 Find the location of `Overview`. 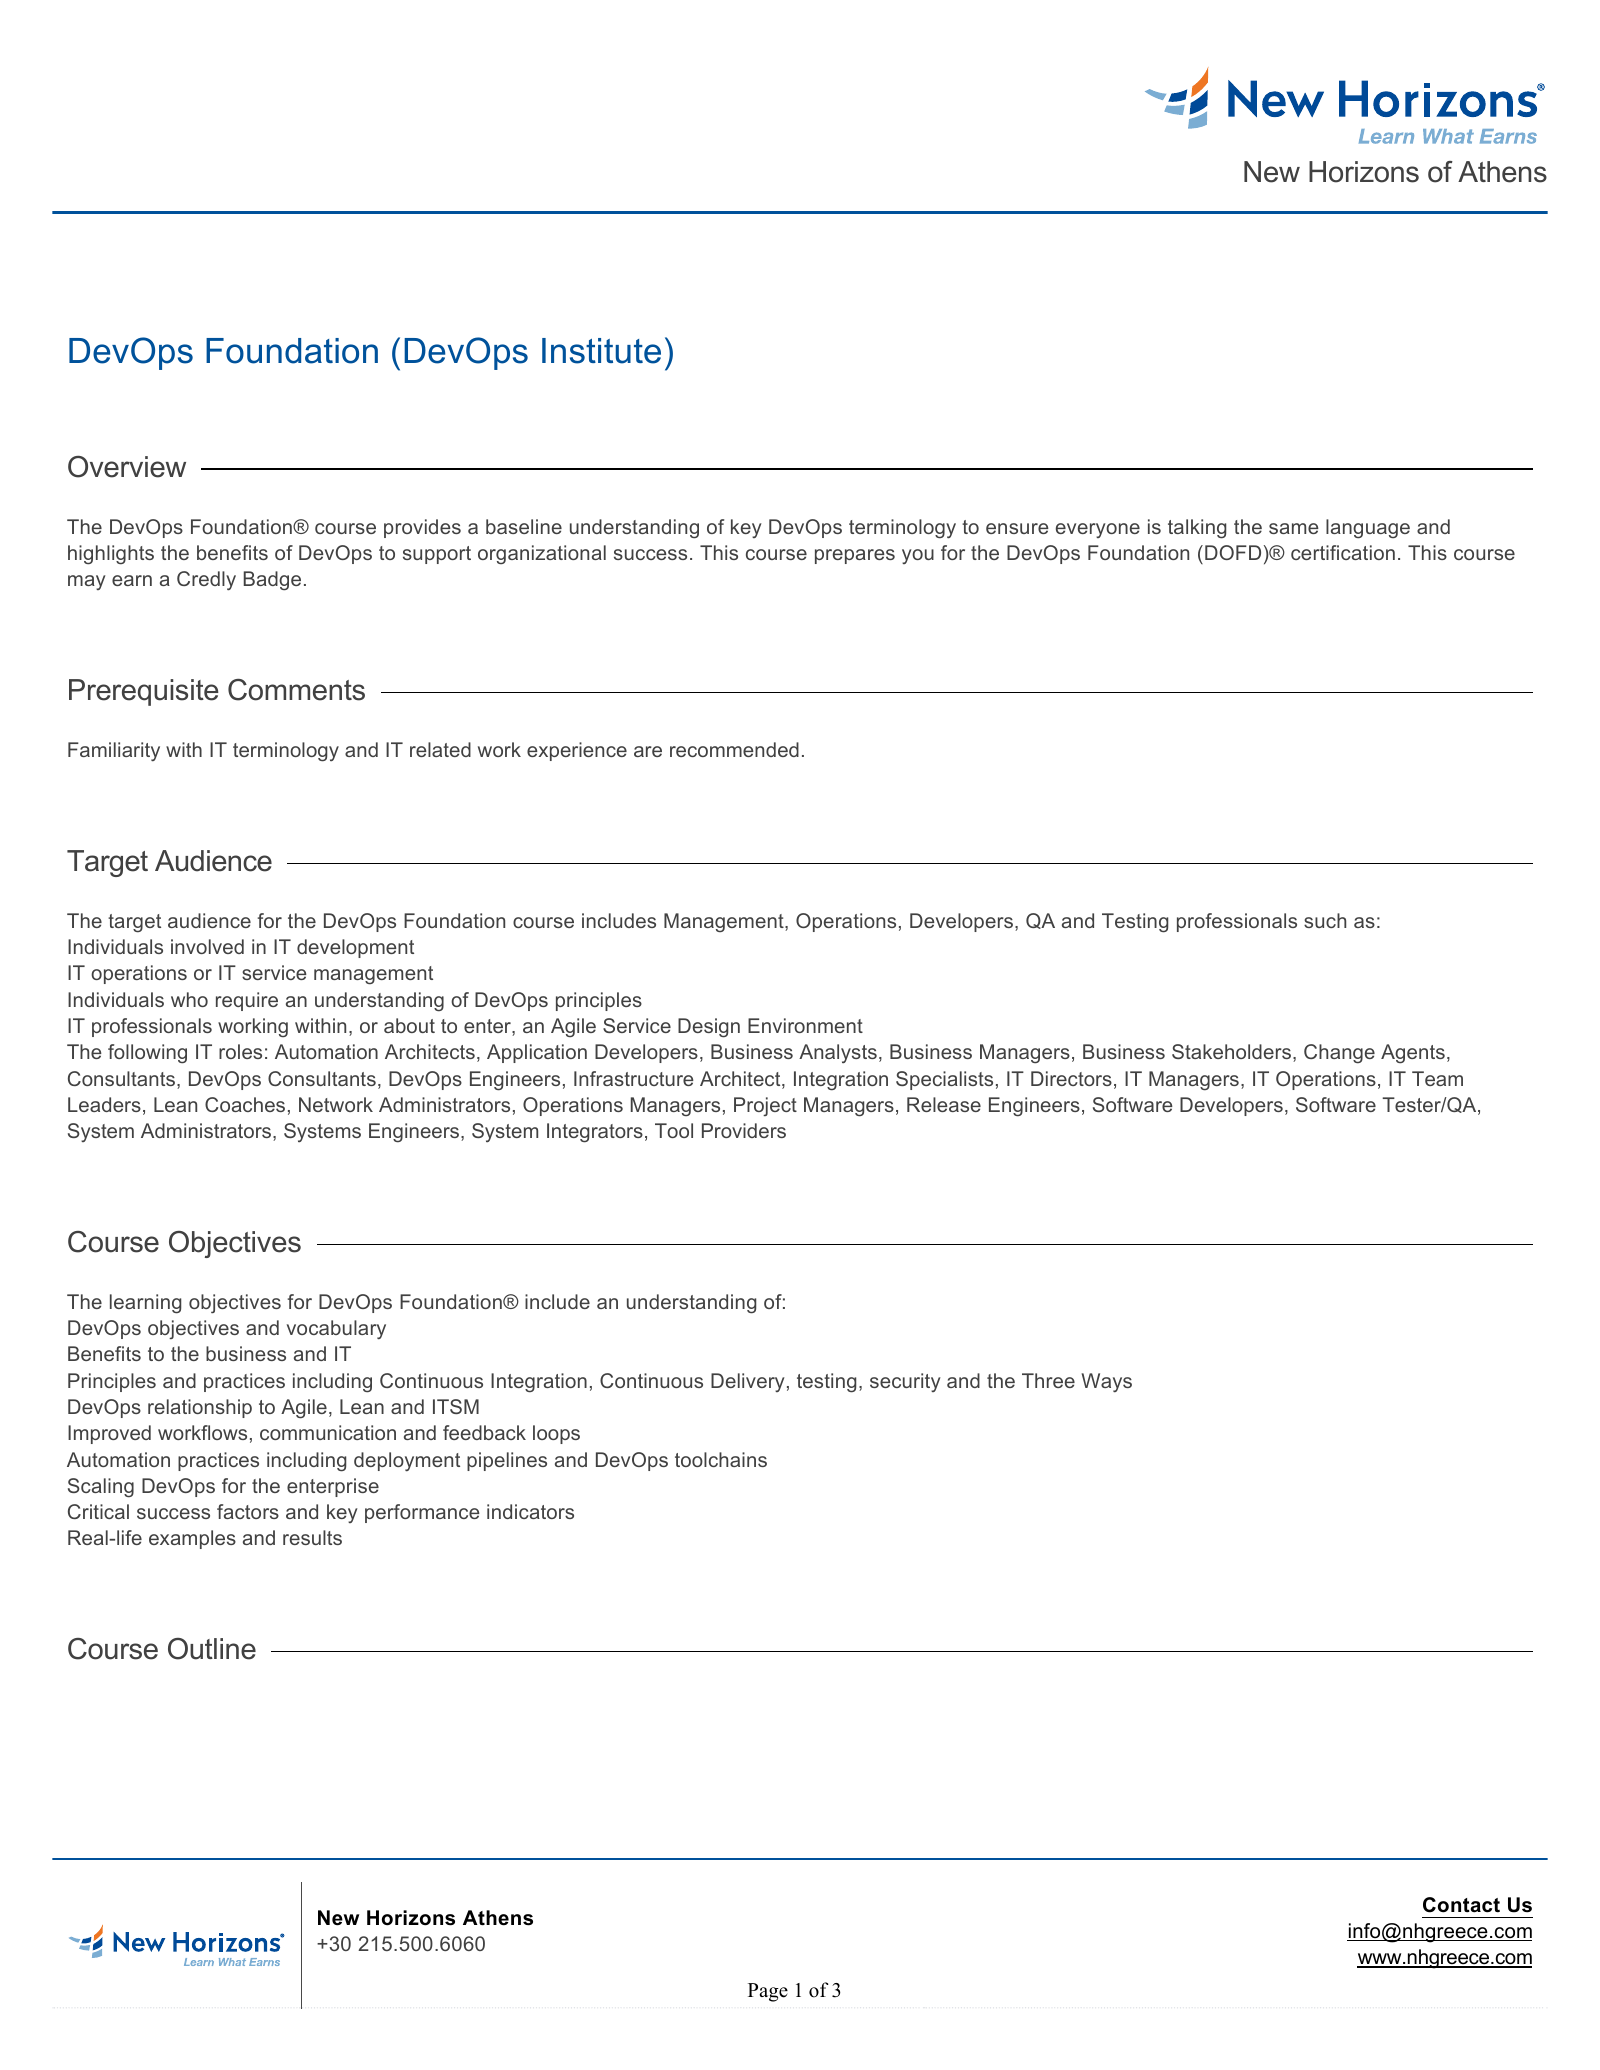

Overview is located at coordinates (127, 467).
